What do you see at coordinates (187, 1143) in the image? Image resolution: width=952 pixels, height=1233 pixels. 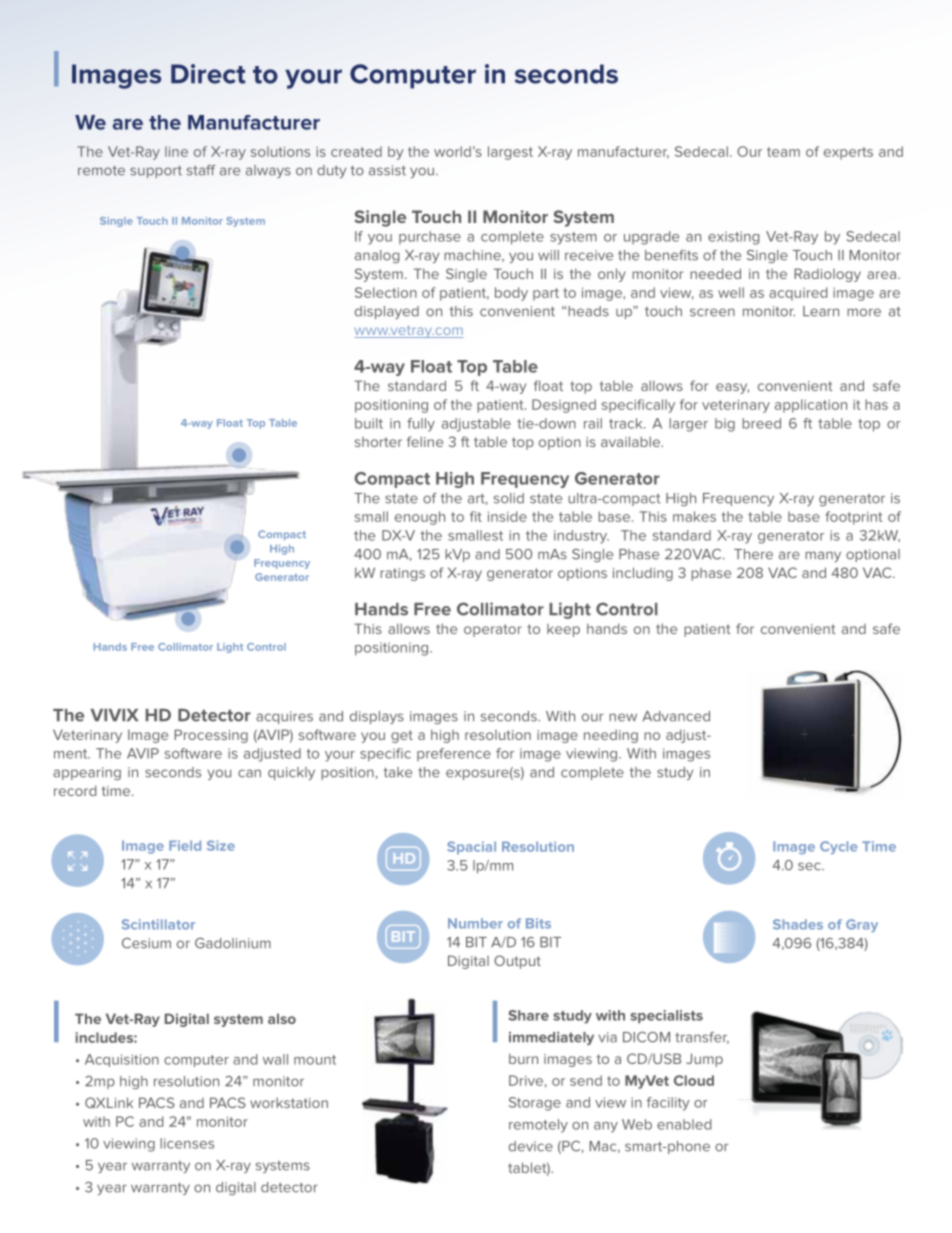 I see `licenses` at bounding box center [187, 1143].
